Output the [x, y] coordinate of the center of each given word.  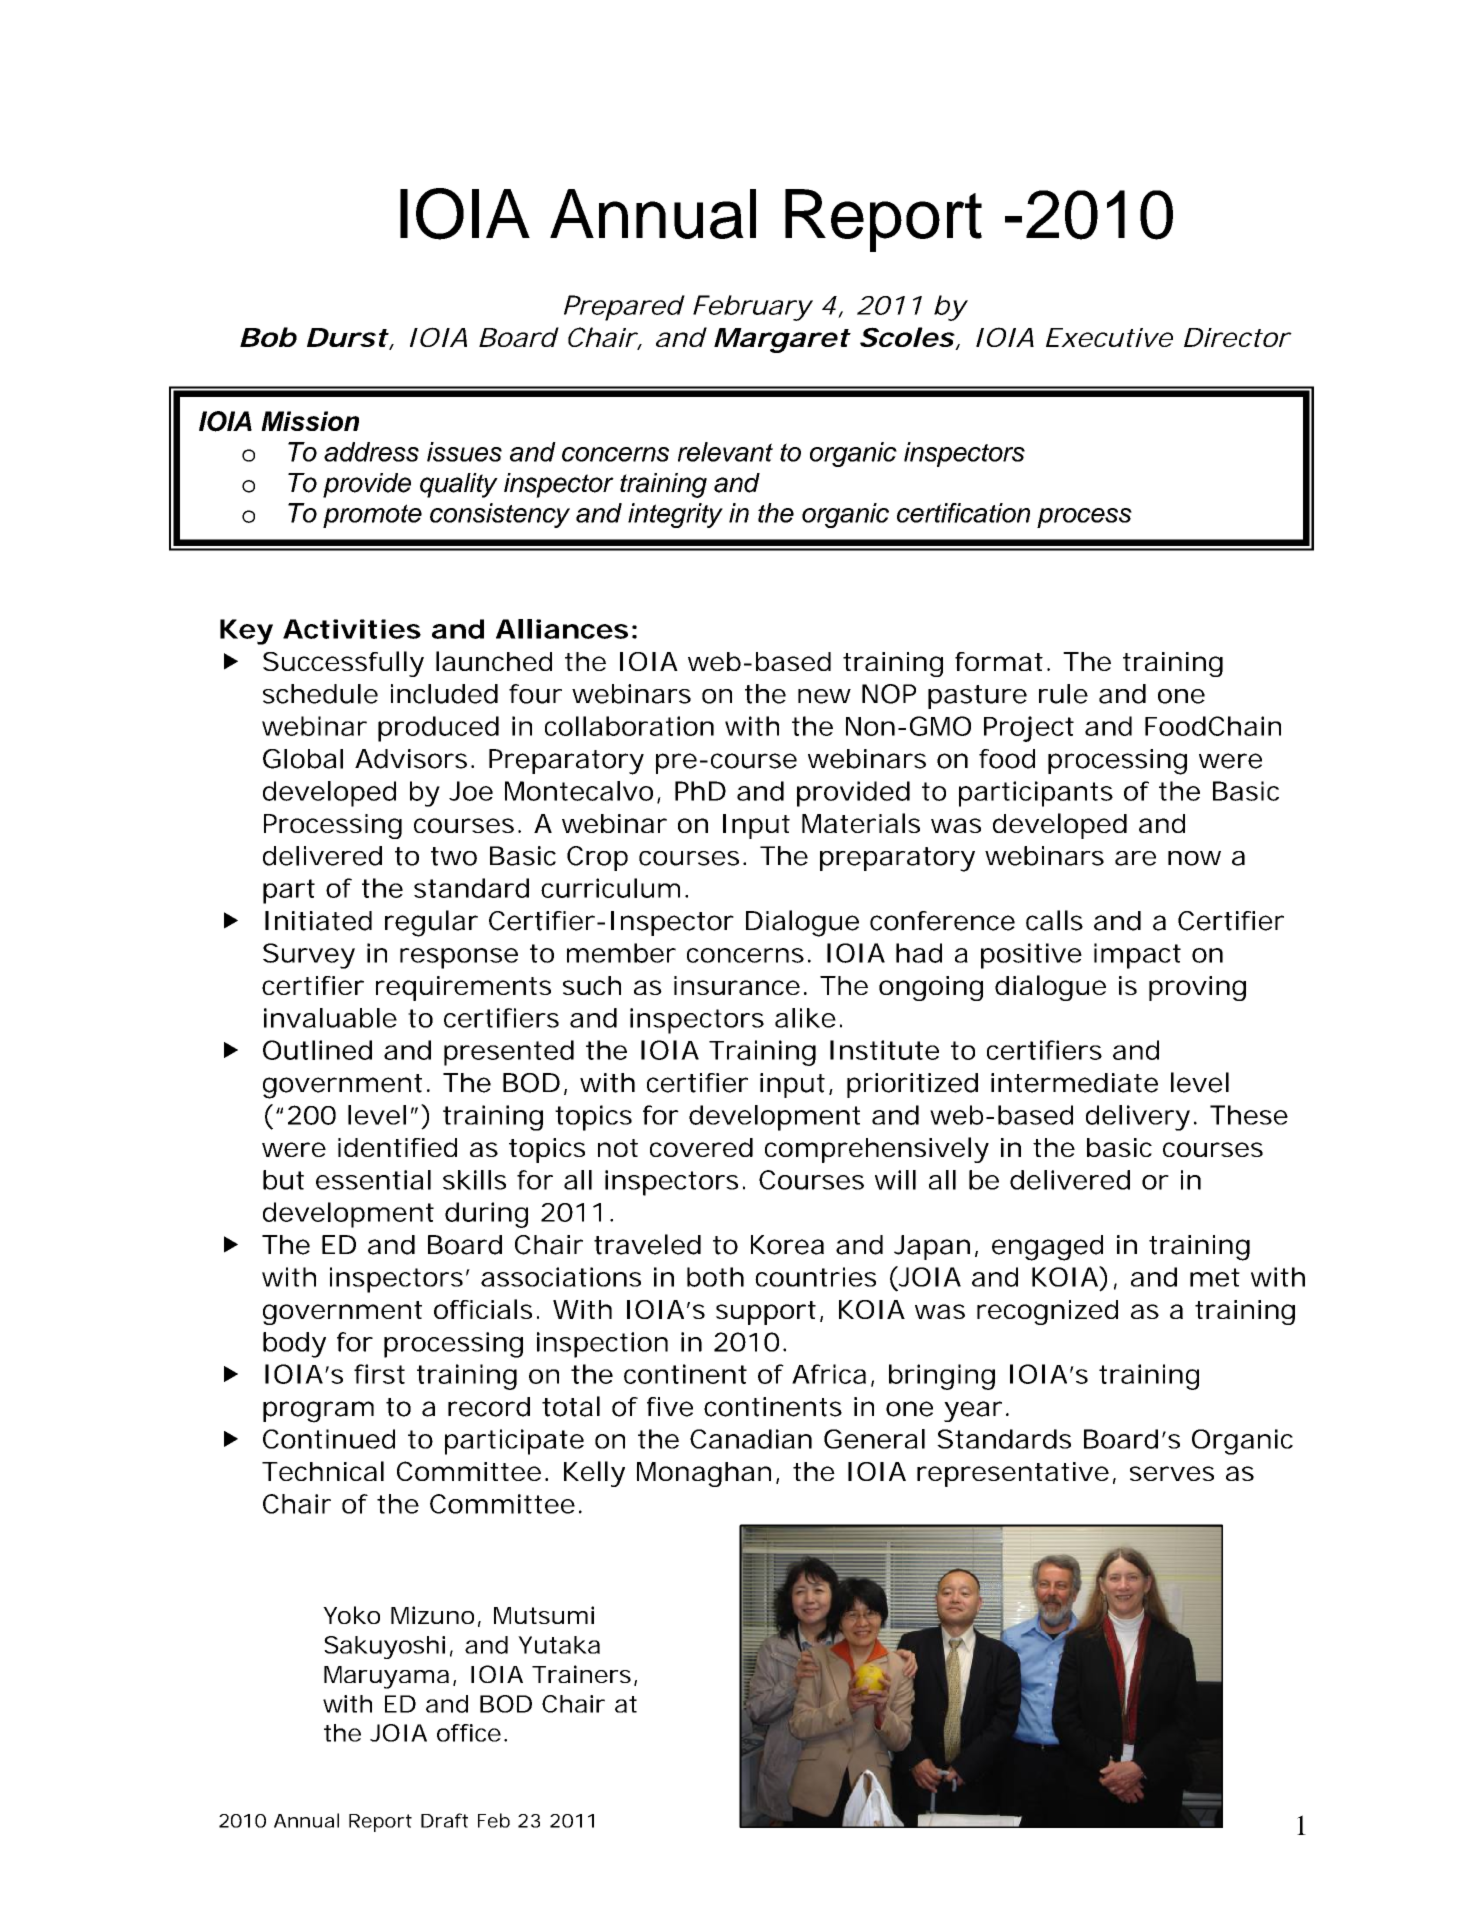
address [371, 452]
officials [483, 1309]
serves [1172, 1473]
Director [1237, 337]
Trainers [581, 1674]
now [1194, 858]
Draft [444, 1820]
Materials [861, 823]
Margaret [781, 340]
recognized [1047, 1312]
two [454, 856]
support [766, 1313]
